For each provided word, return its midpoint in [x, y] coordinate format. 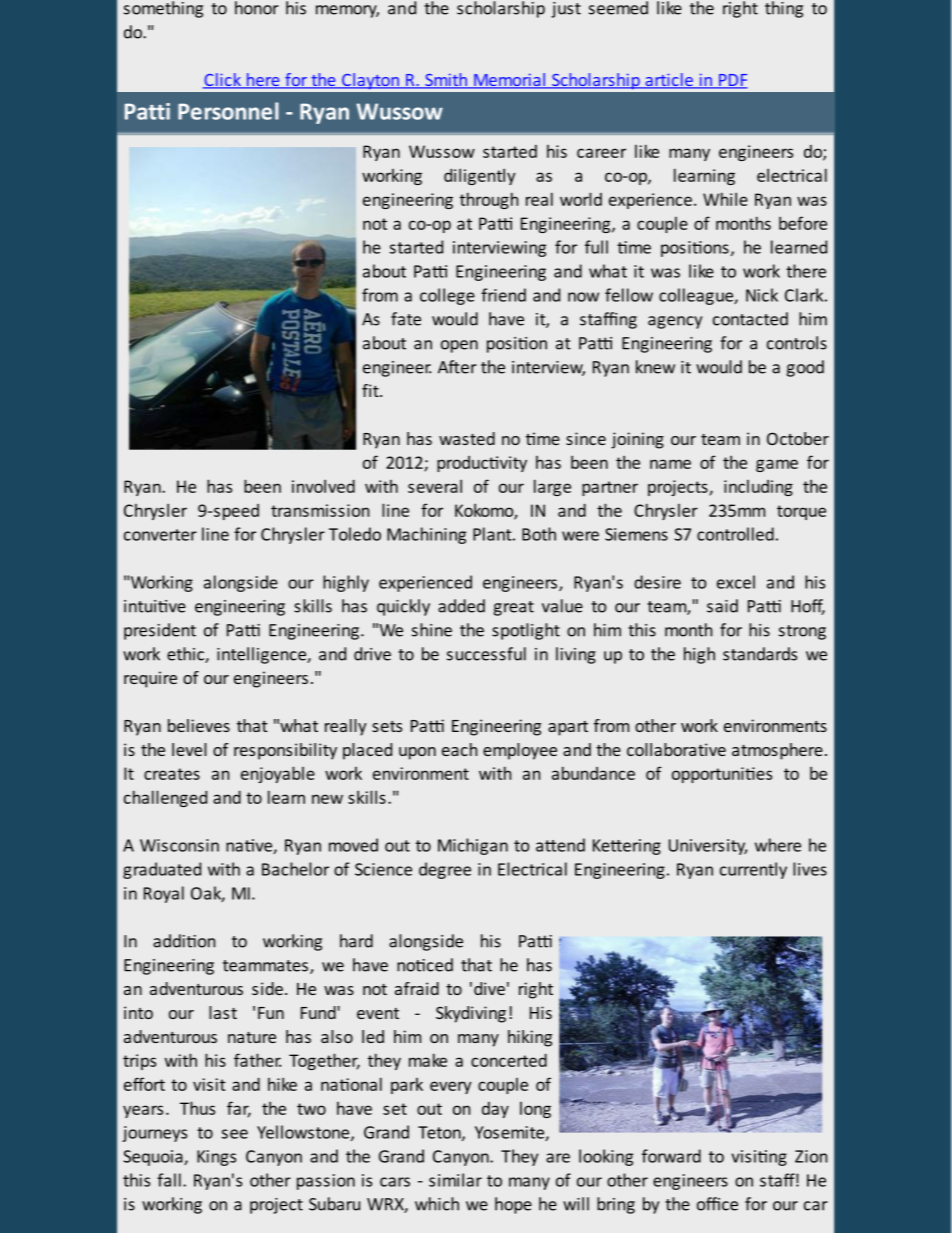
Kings [216, 1158]
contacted [750, 319]
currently [753, 870]
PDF [732, 81]
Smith [446, 81]
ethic [186, 655]
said [722, 606]
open [459, 346]
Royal [164, 894]
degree [445, 870]
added [461, 606]
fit [371, 390]
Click [223, 81]
